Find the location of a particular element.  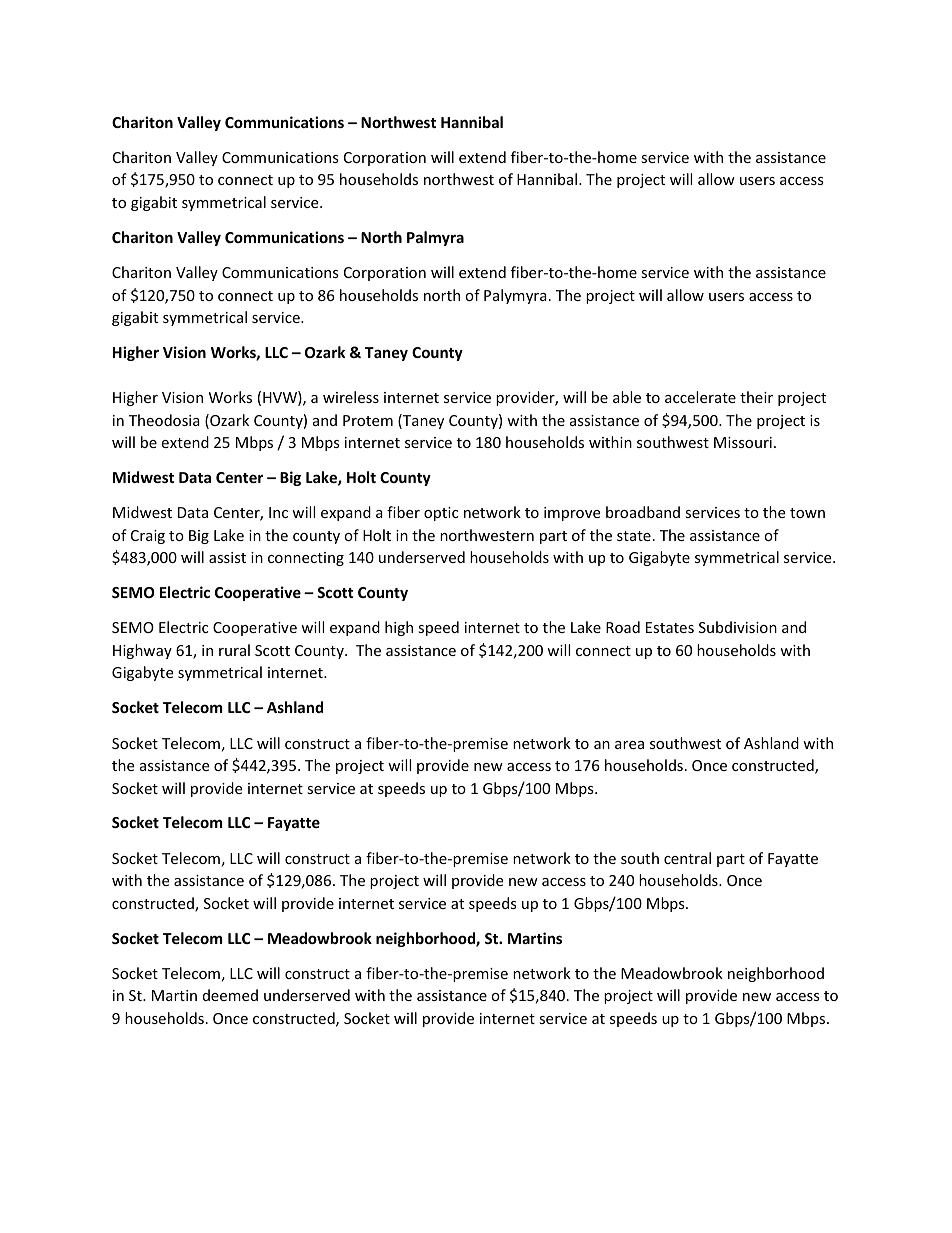

town is located at coordinates (807, 513).
